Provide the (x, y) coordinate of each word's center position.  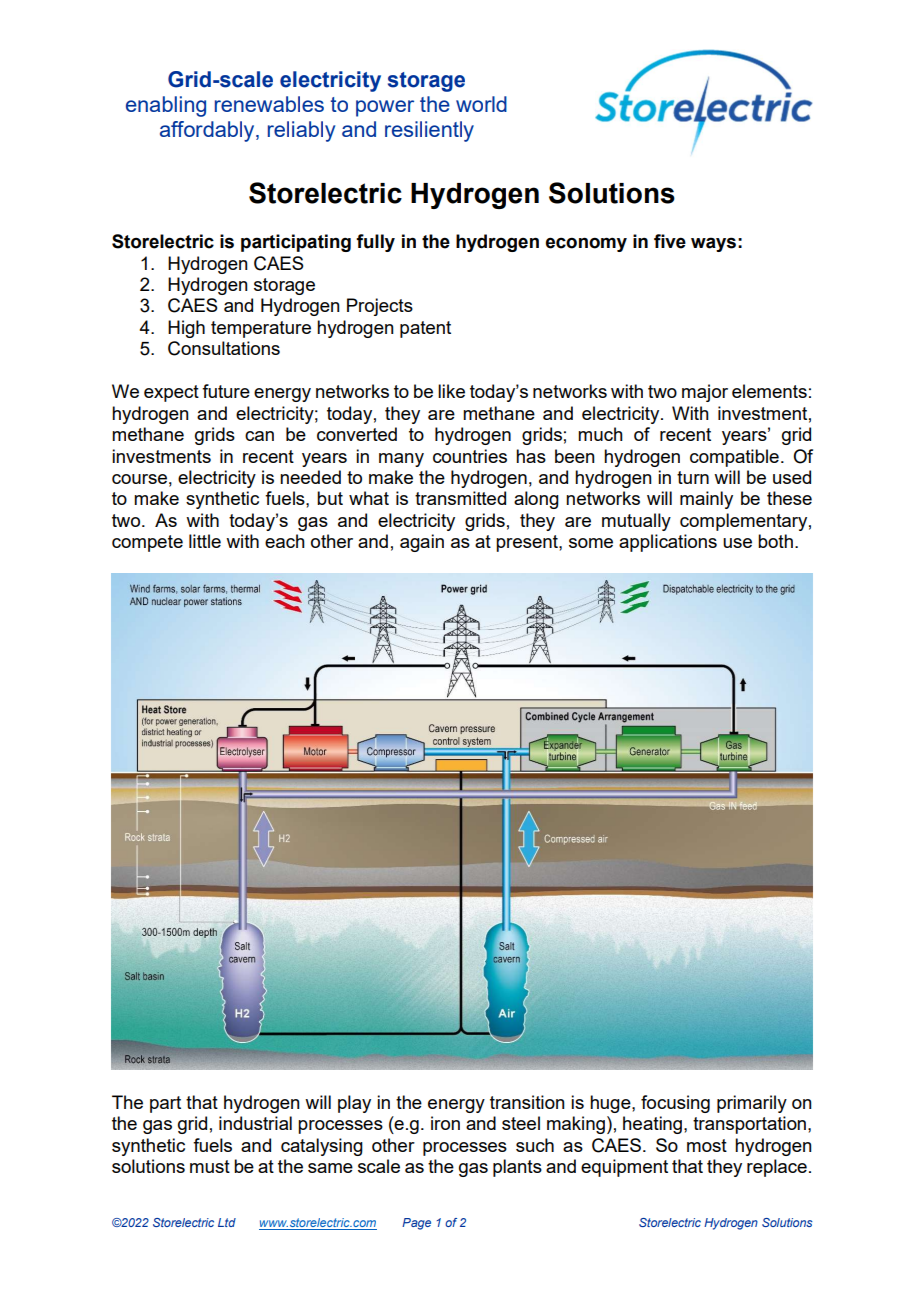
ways (713, 244)
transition (527, 1102)
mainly (706, 500)
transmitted (460, 498)
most (707, 1145)
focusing (675, 1104)
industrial (255, 1123)
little (205, 541)
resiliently (429, 131)
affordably (208, 131)
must (210, 1166)
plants (517, 1168)
